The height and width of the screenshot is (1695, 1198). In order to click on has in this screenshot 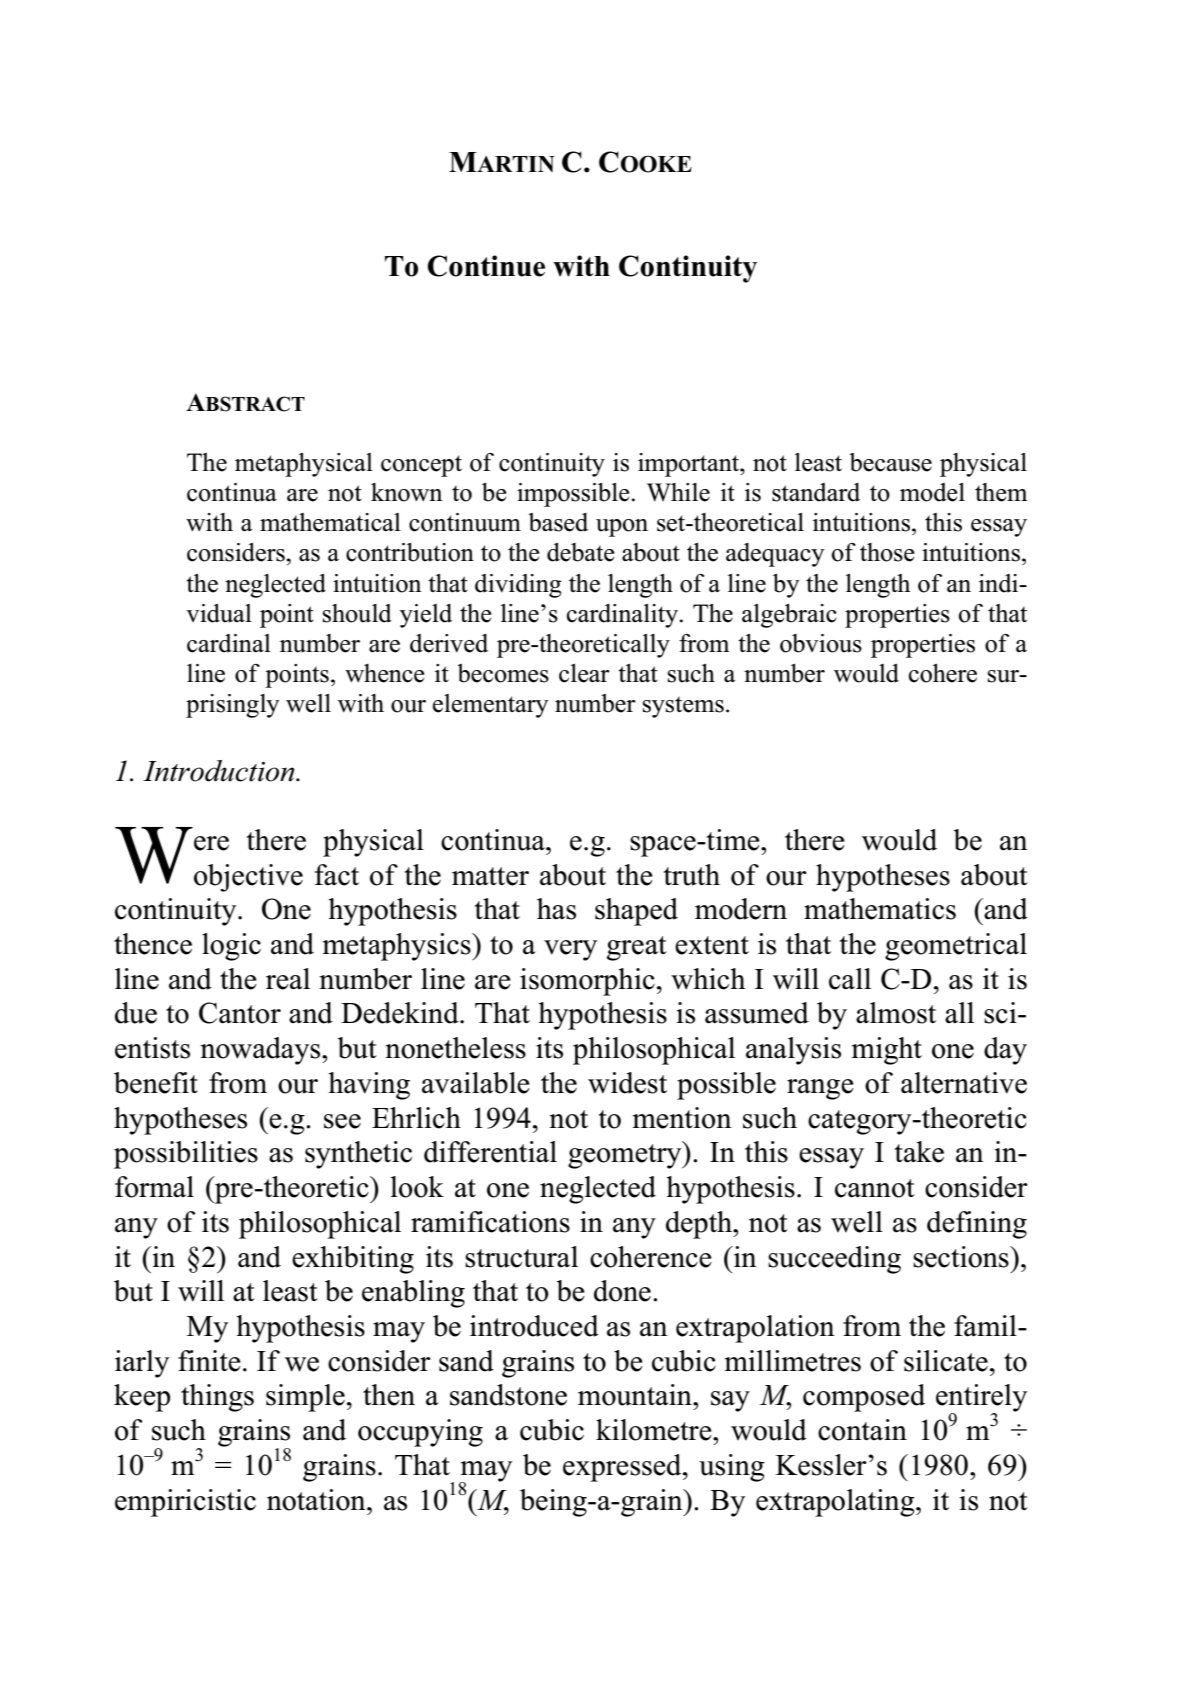, I will do `click(556, 909)`.
